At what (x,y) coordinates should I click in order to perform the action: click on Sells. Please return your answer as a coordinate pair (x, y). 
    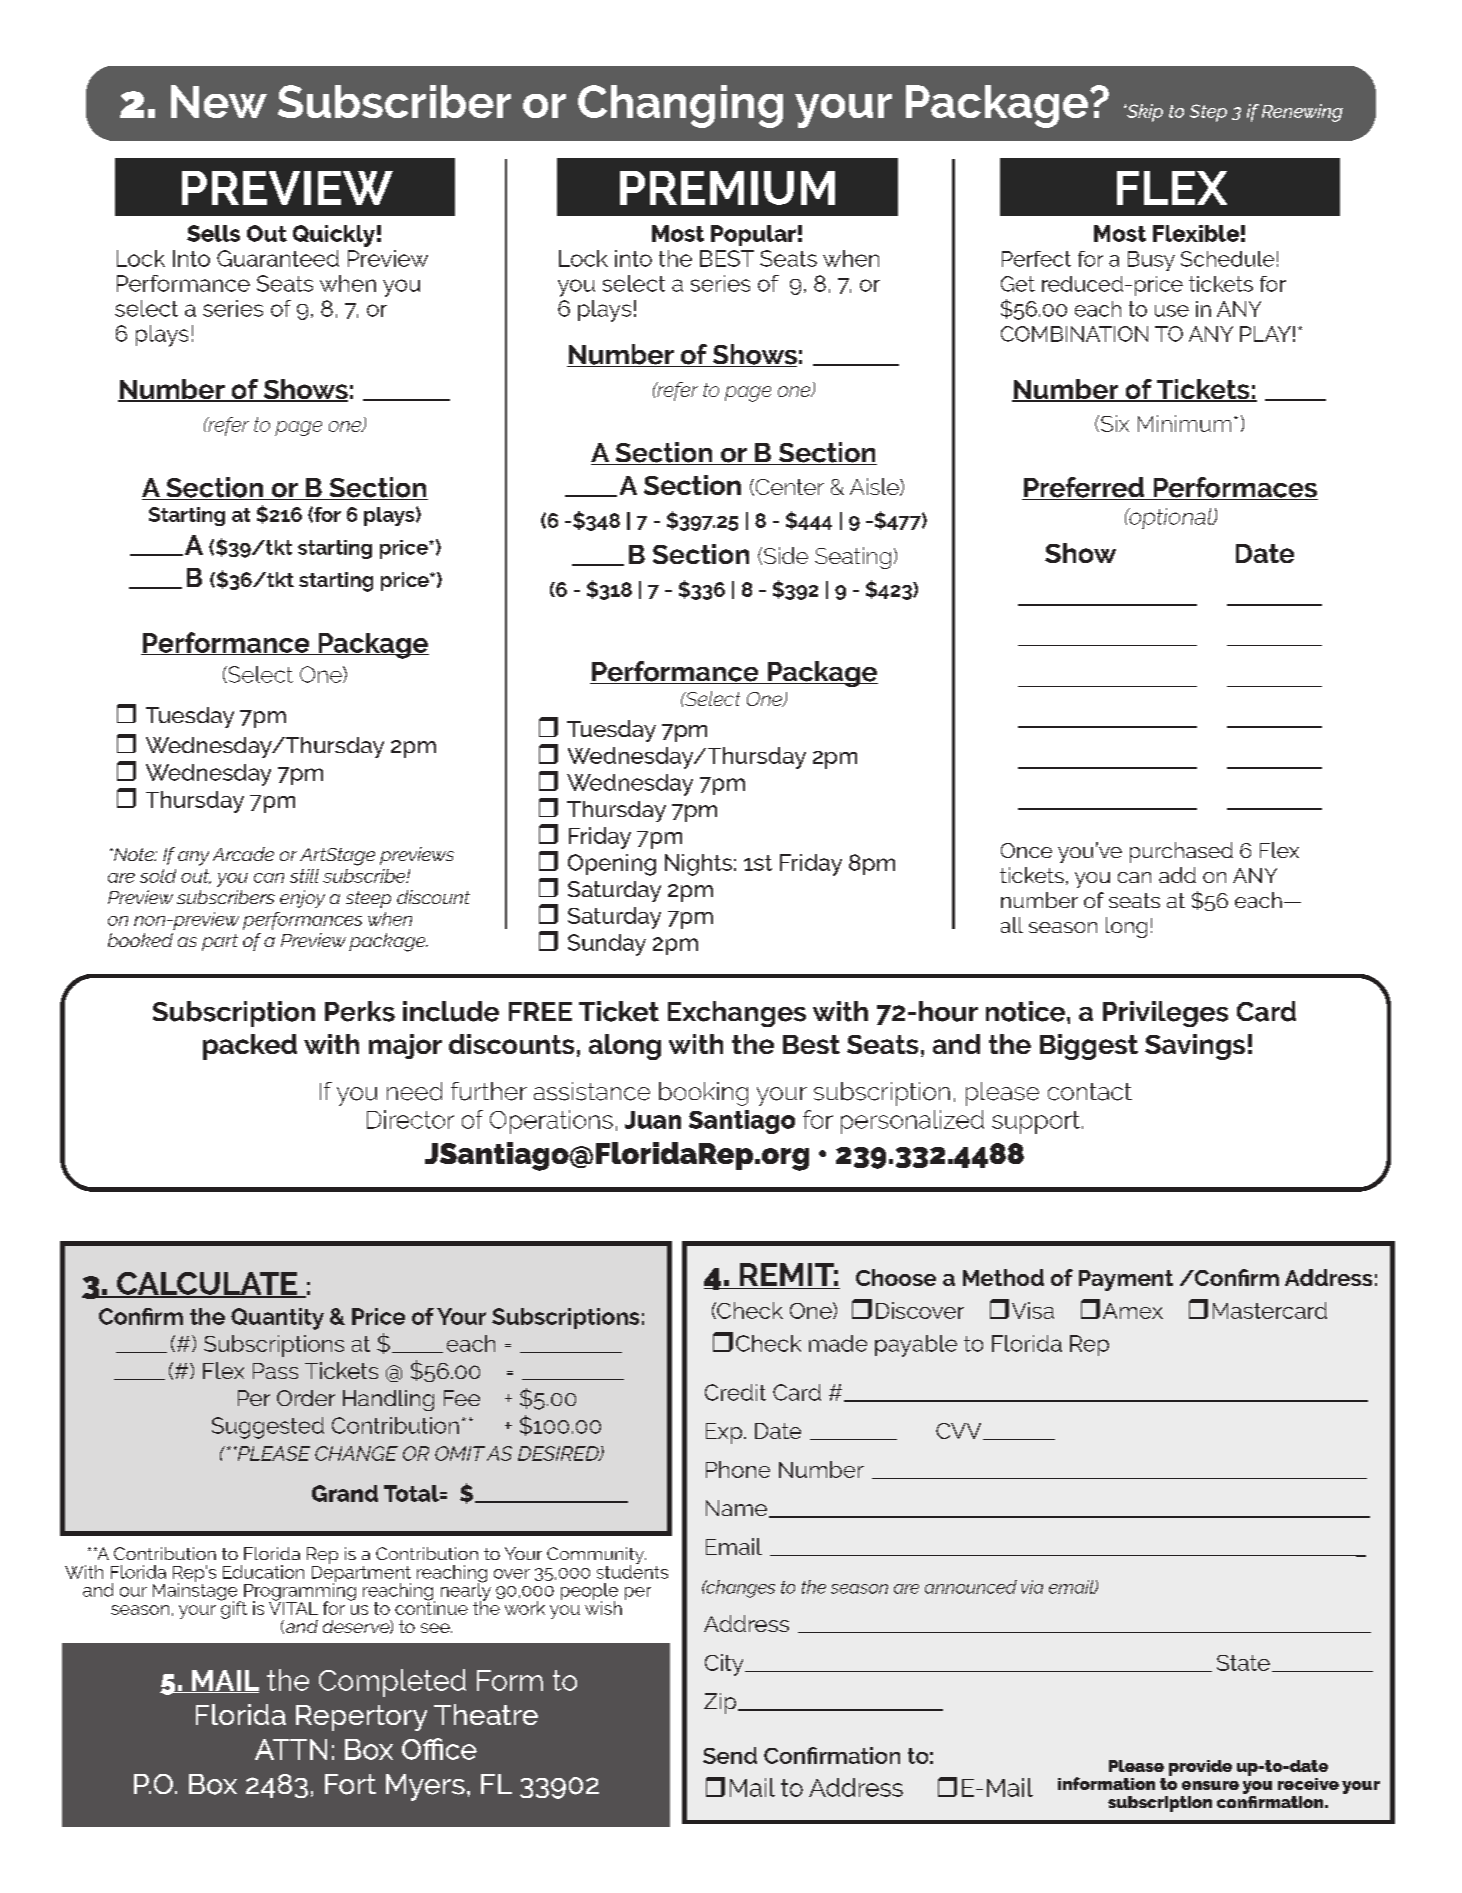
    Looking at the image, I should click on (213, 233).
